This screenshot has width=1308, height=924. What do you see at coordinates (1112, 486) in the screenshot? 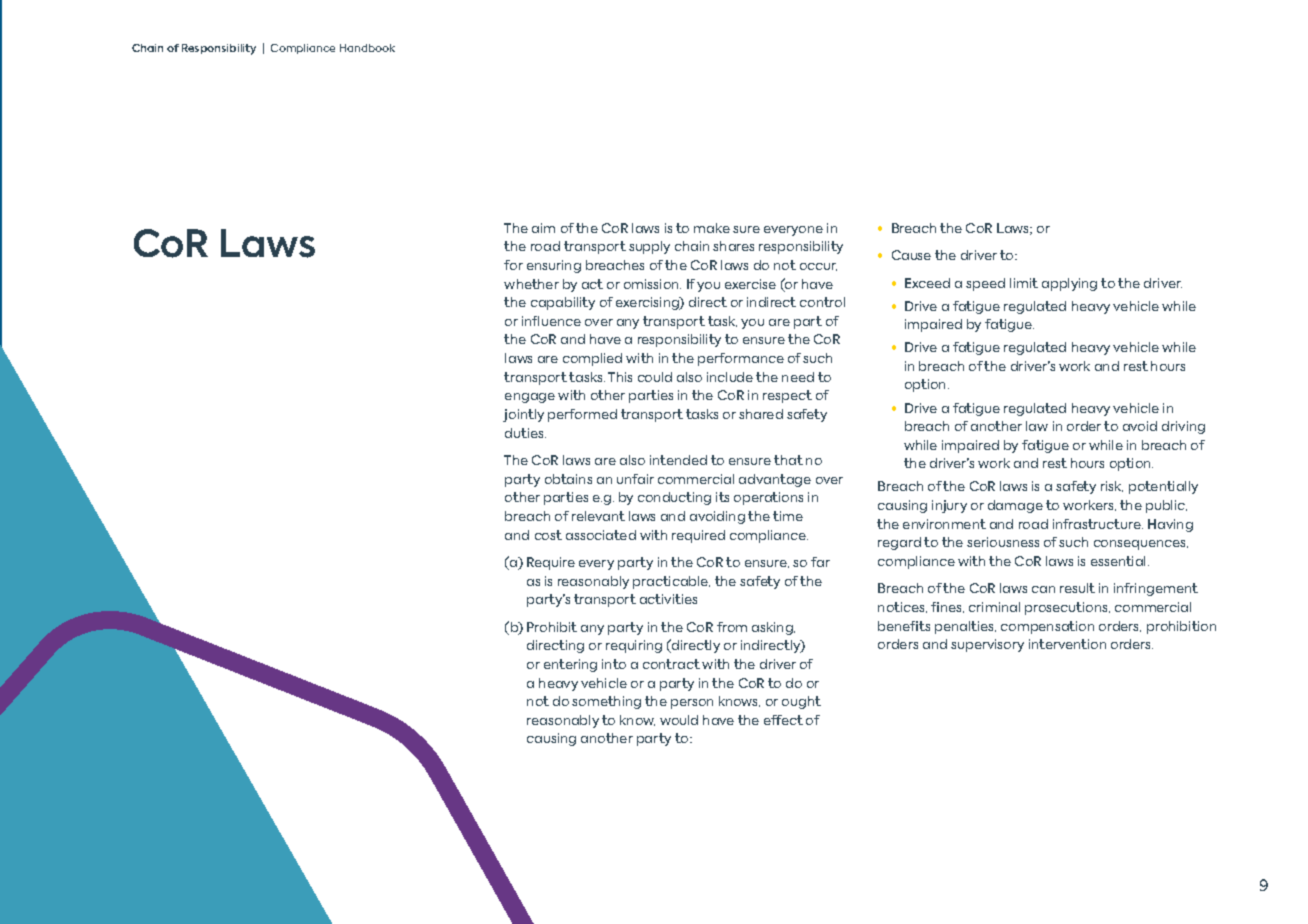
I see `risk` at bounding box center [1112, 486].
